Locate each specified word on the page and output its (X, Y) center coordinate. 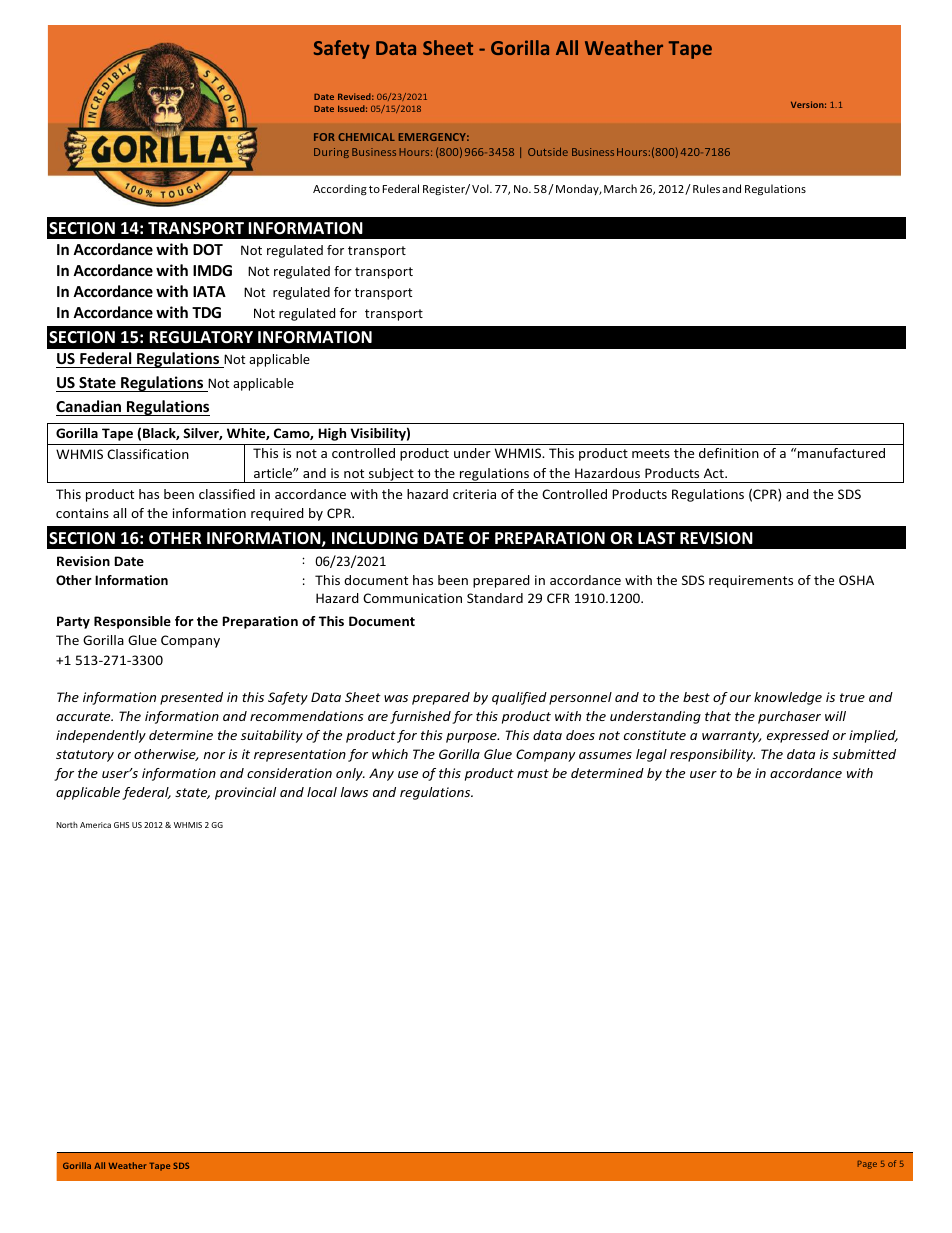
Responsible (132, 622)
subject (391, 475)
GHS (121, 825)
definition (729, 453)
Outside (548, 151)
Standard (495, 598)
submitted (864, 754)
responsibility (712, 755)
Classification (148, 454)
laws (354, 792)
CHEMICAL (366, 137)
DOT (208, 249)
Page (867, 1165)
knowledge (788, 698)
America (95, 825)
